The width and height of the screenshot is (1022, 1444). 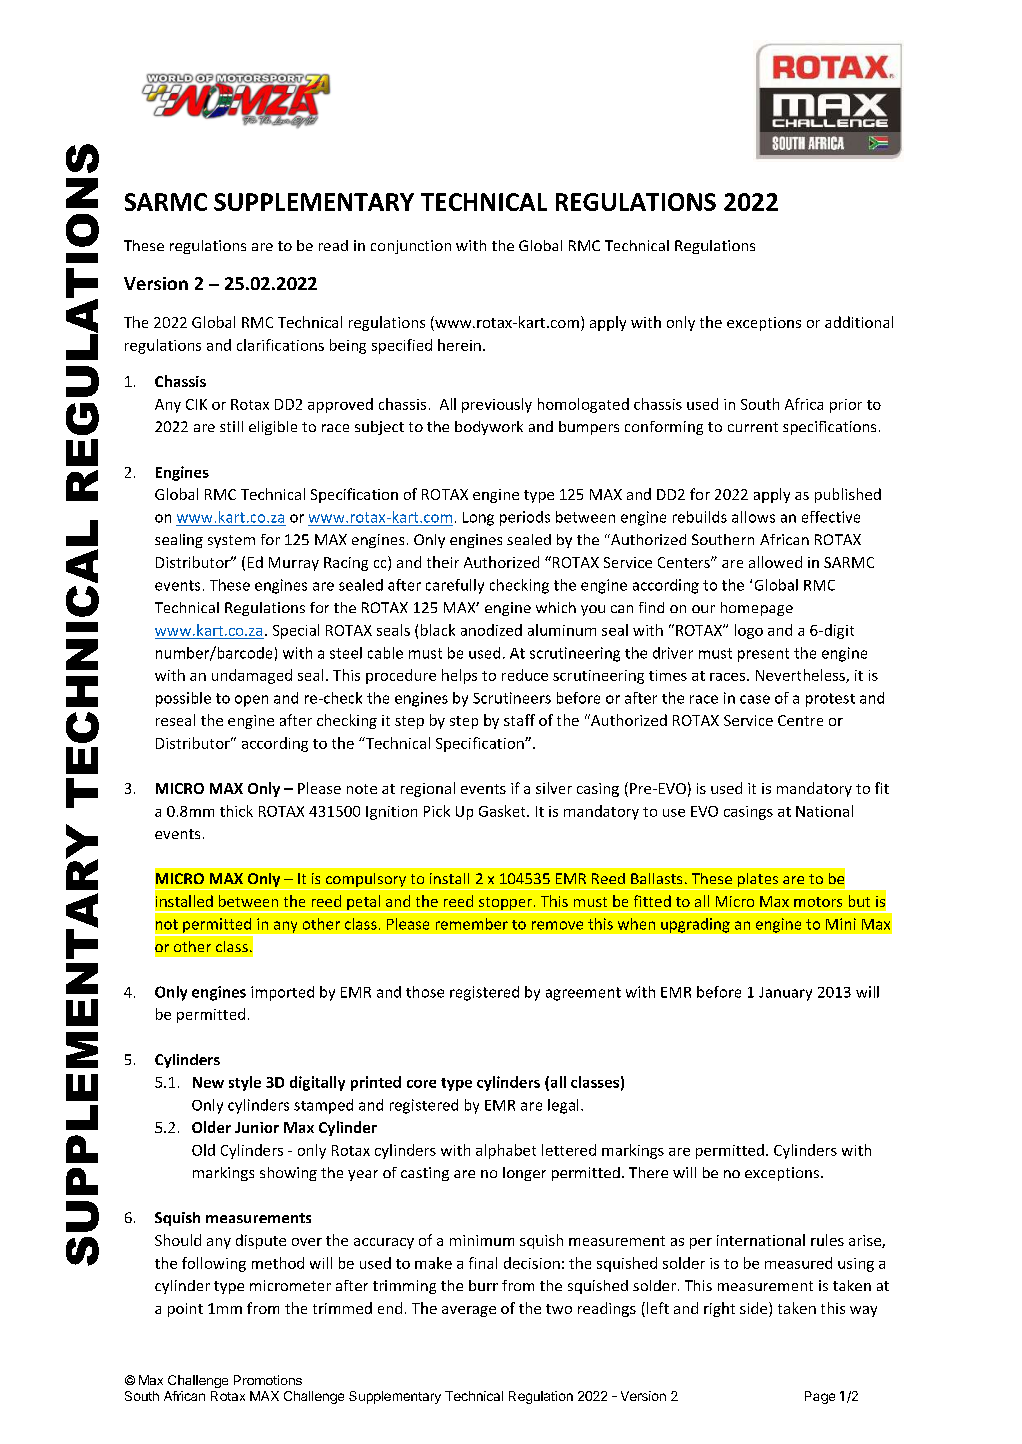 I want to click on plates, so click(x=757, y=881).
